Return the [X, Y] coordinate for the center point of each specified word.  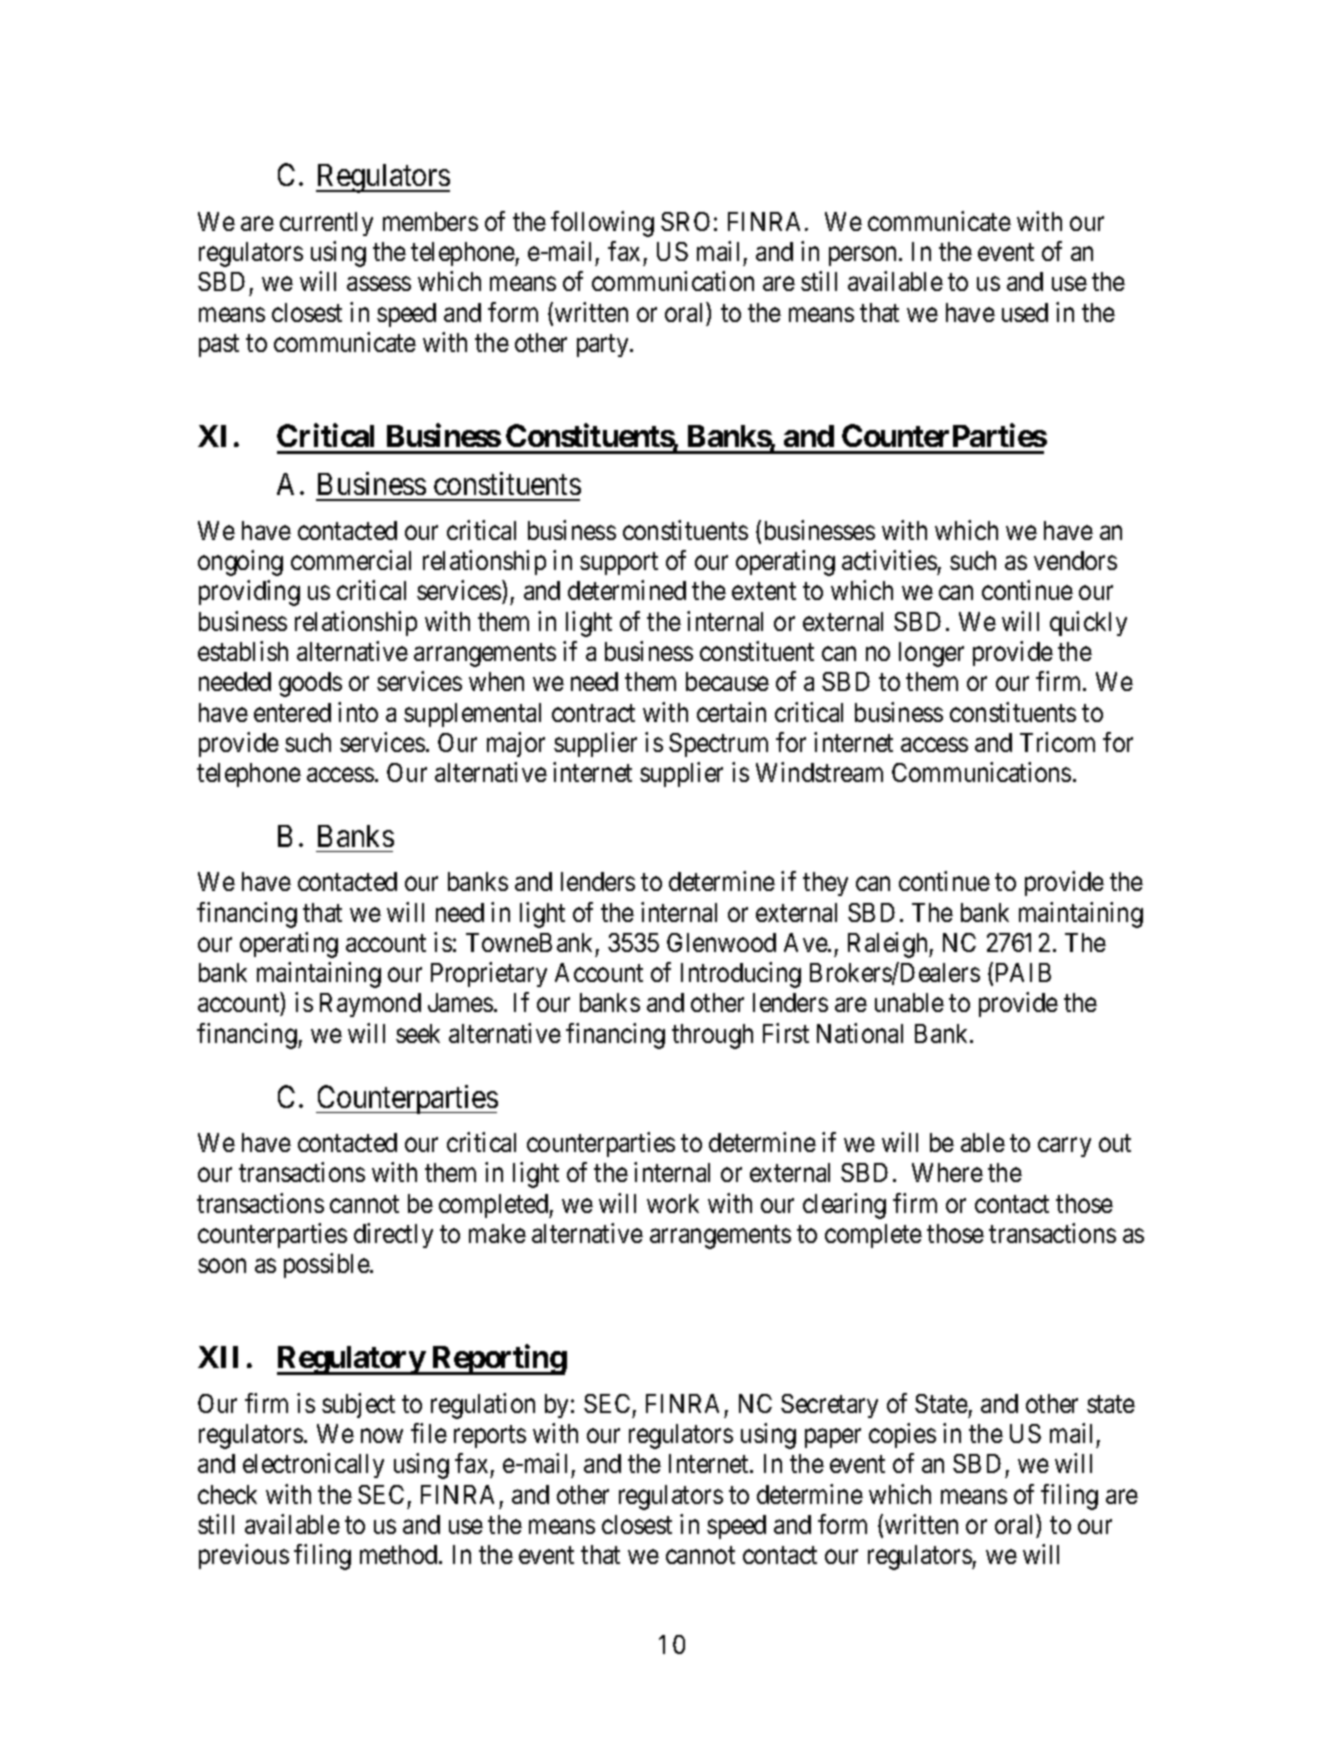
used [1025, 312]
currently [326, 224]
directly [393, 1235]
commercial [351, 560]
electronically [313, 1465]
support [619, 564]
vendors [1075, 560]
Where [947, 1172]
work [673, 1203]
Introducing [741, 975]
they [825, 884]
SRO [685, 221]
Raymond [370, 1005]
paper [833, 1438]
